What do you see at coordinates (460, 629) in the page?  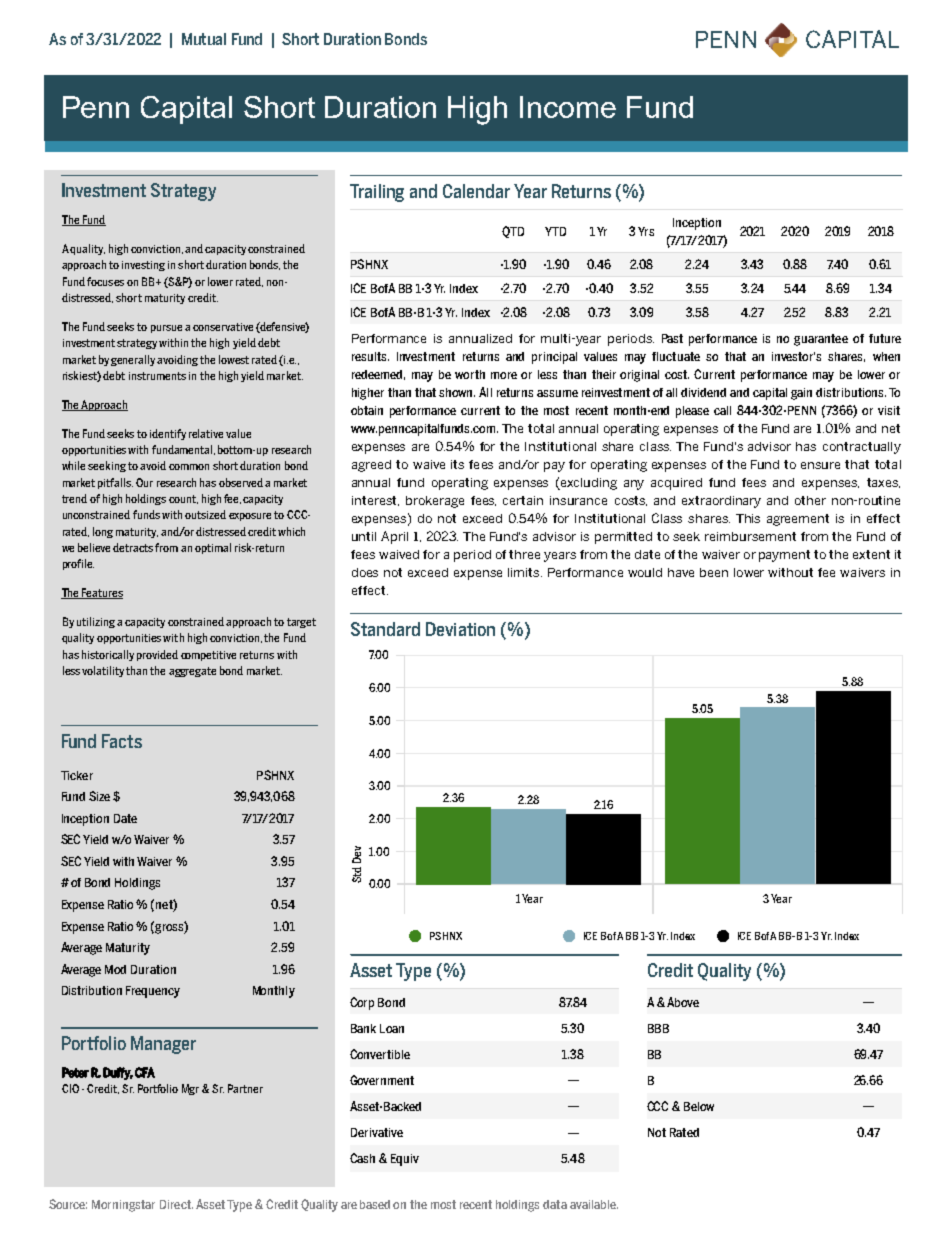 I see `Deviation` at bounding box center [460, 629].
